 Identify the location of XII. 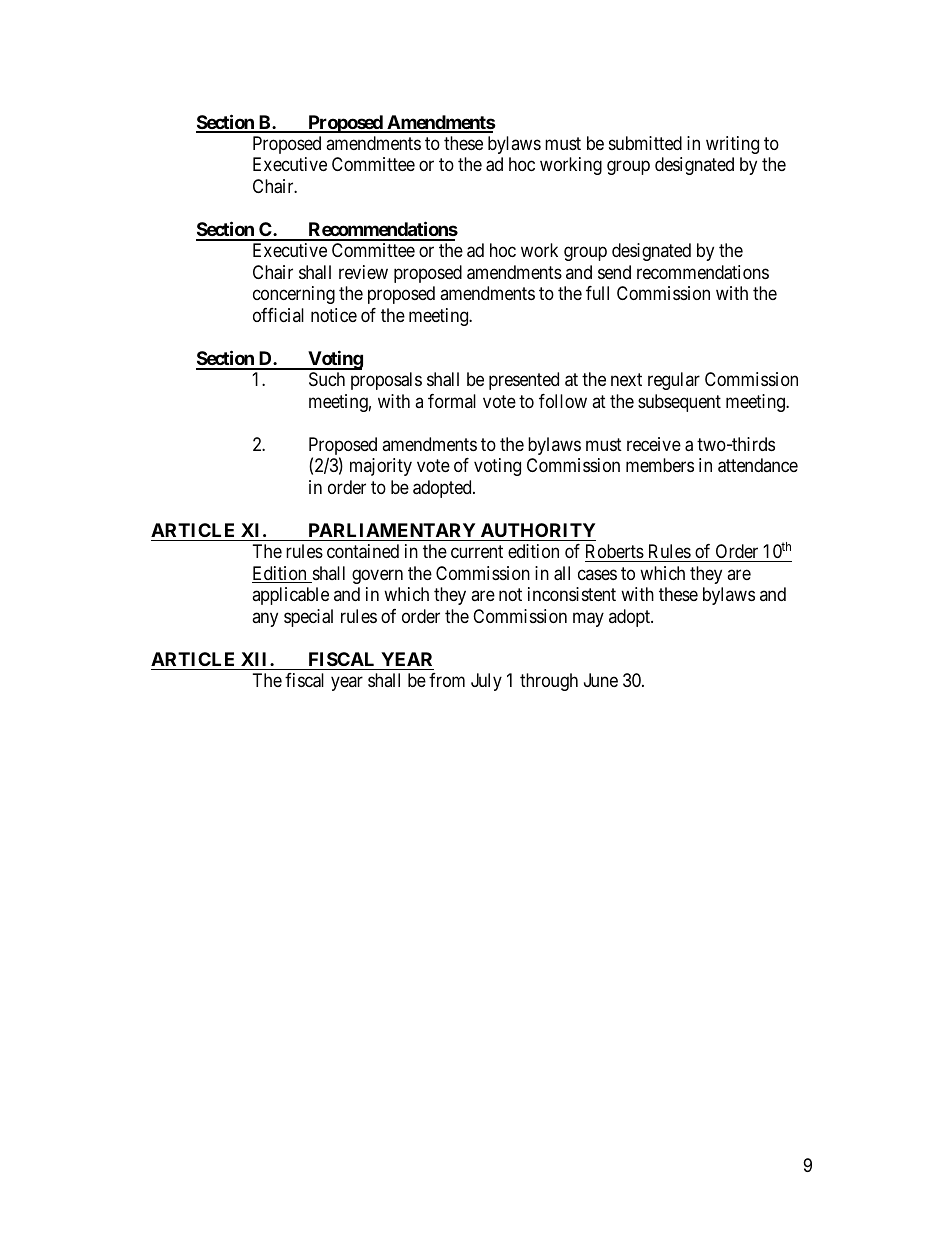
(256, 659).
